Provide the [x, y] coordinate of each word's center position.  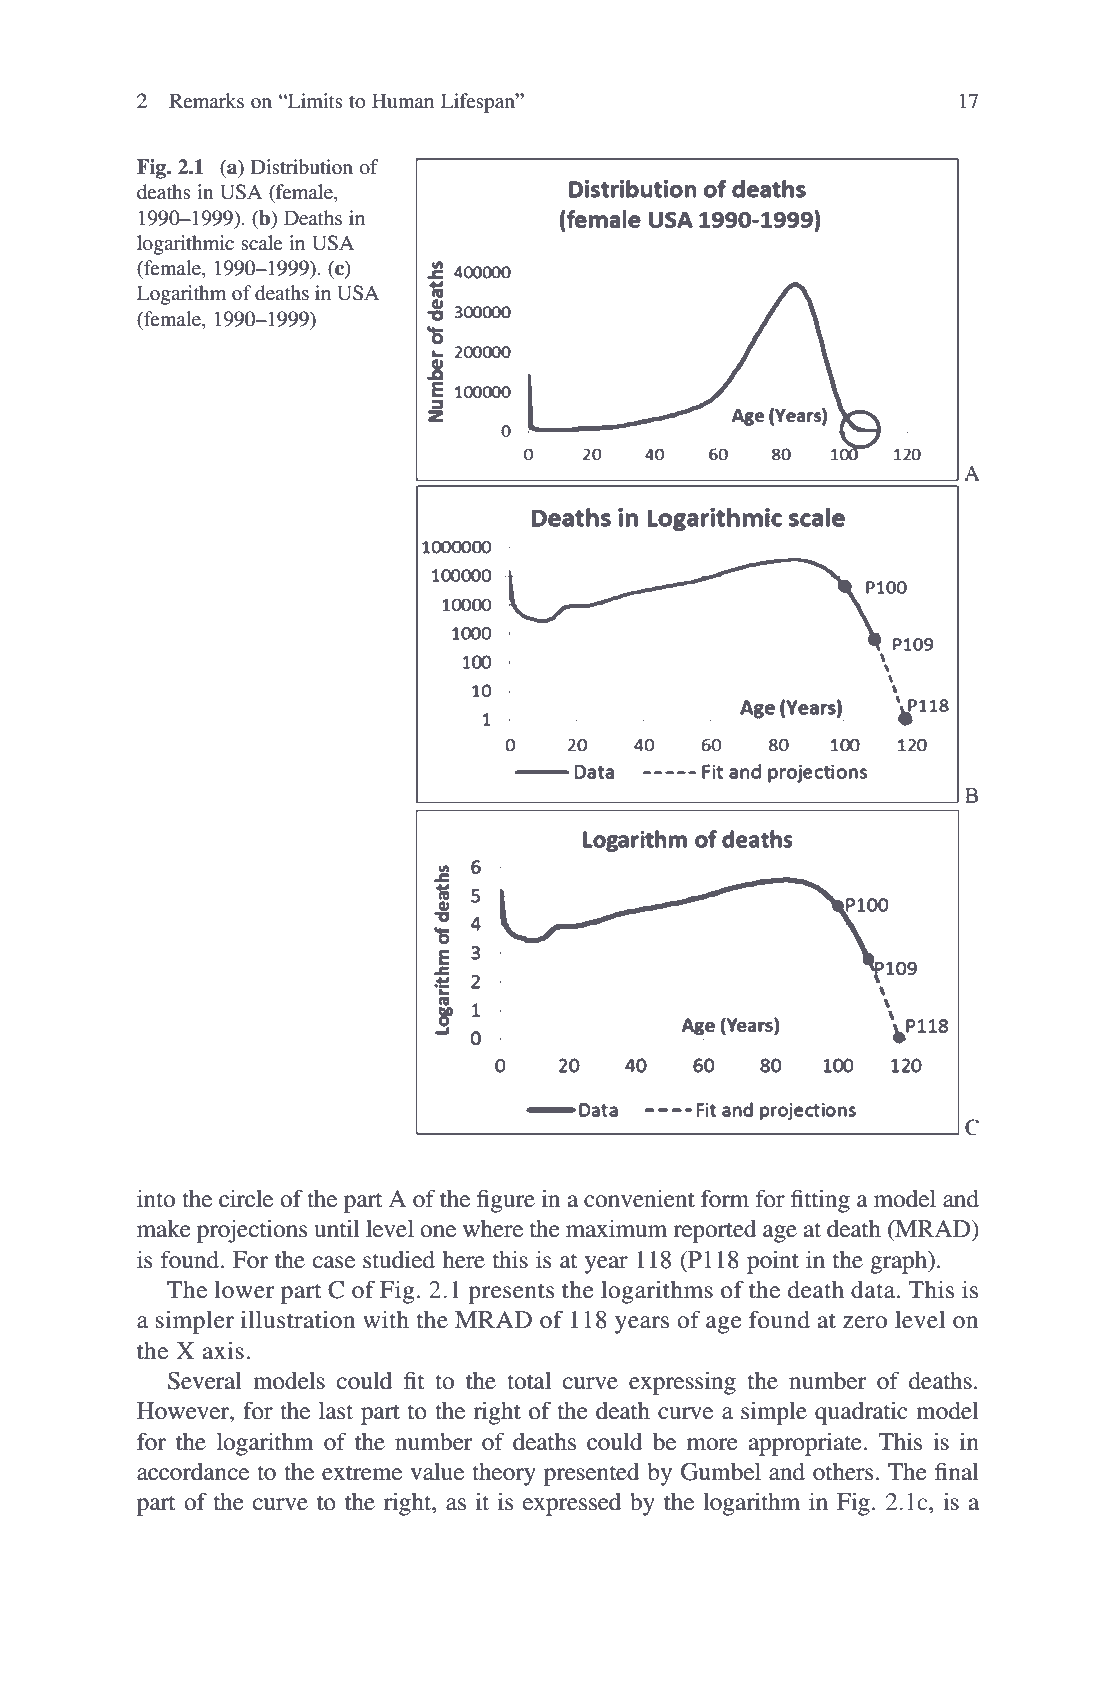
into [156, 1199]
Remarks [206, 101]
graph [900, 1262]
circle [246, 1199]
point [773, 1262]
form [725, 1198]
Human [403, 100]
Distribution [302, 167]
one [438, 1231]
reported [715, 1231]
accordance [193, 1472]
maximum [616, 1229]
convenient [639, 1199]
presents [511, 1293]
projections [252, 1231]
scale [261, 242]
